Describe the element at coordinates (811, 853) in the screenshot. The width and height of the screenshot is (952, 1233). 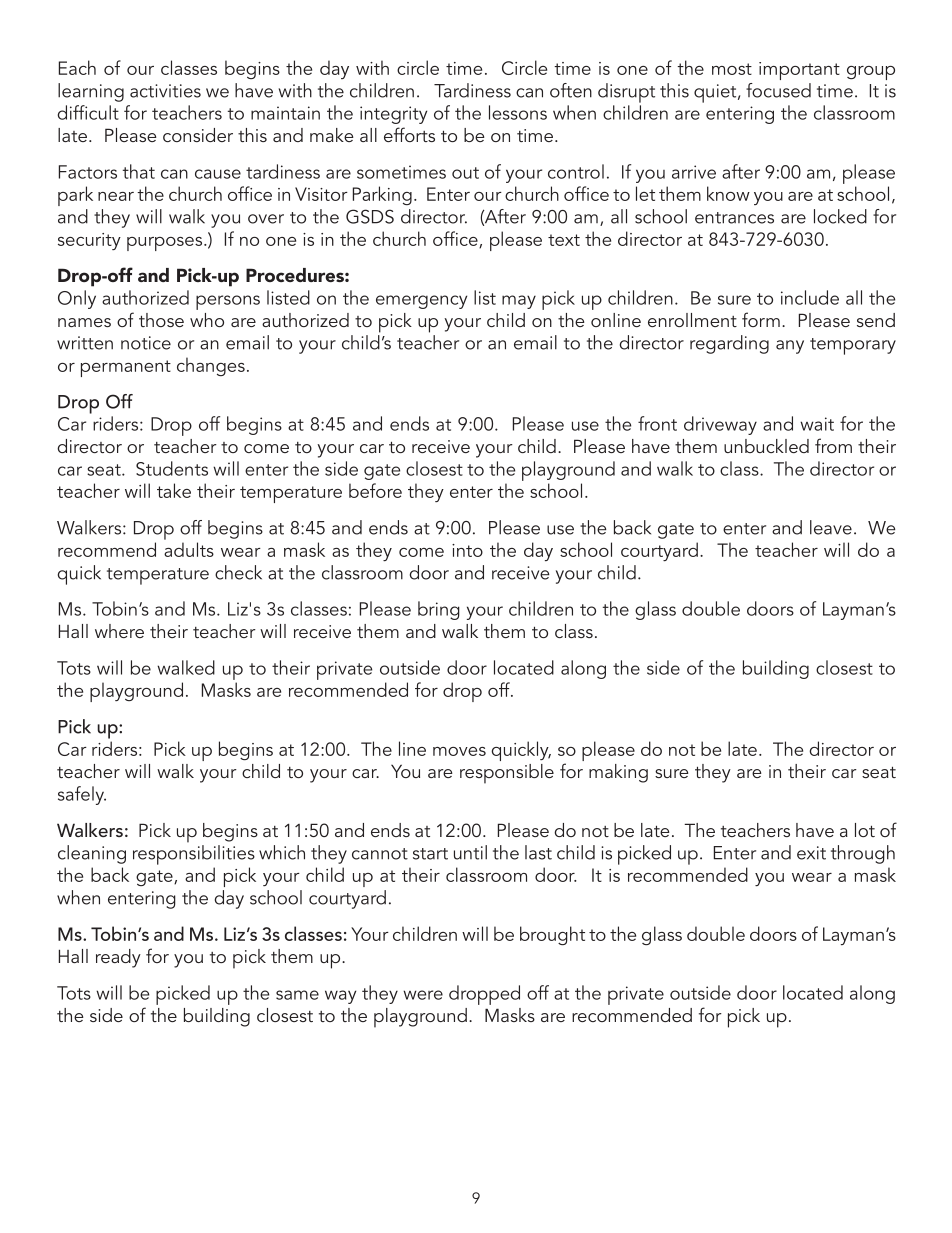
I see `exit` at that location.
